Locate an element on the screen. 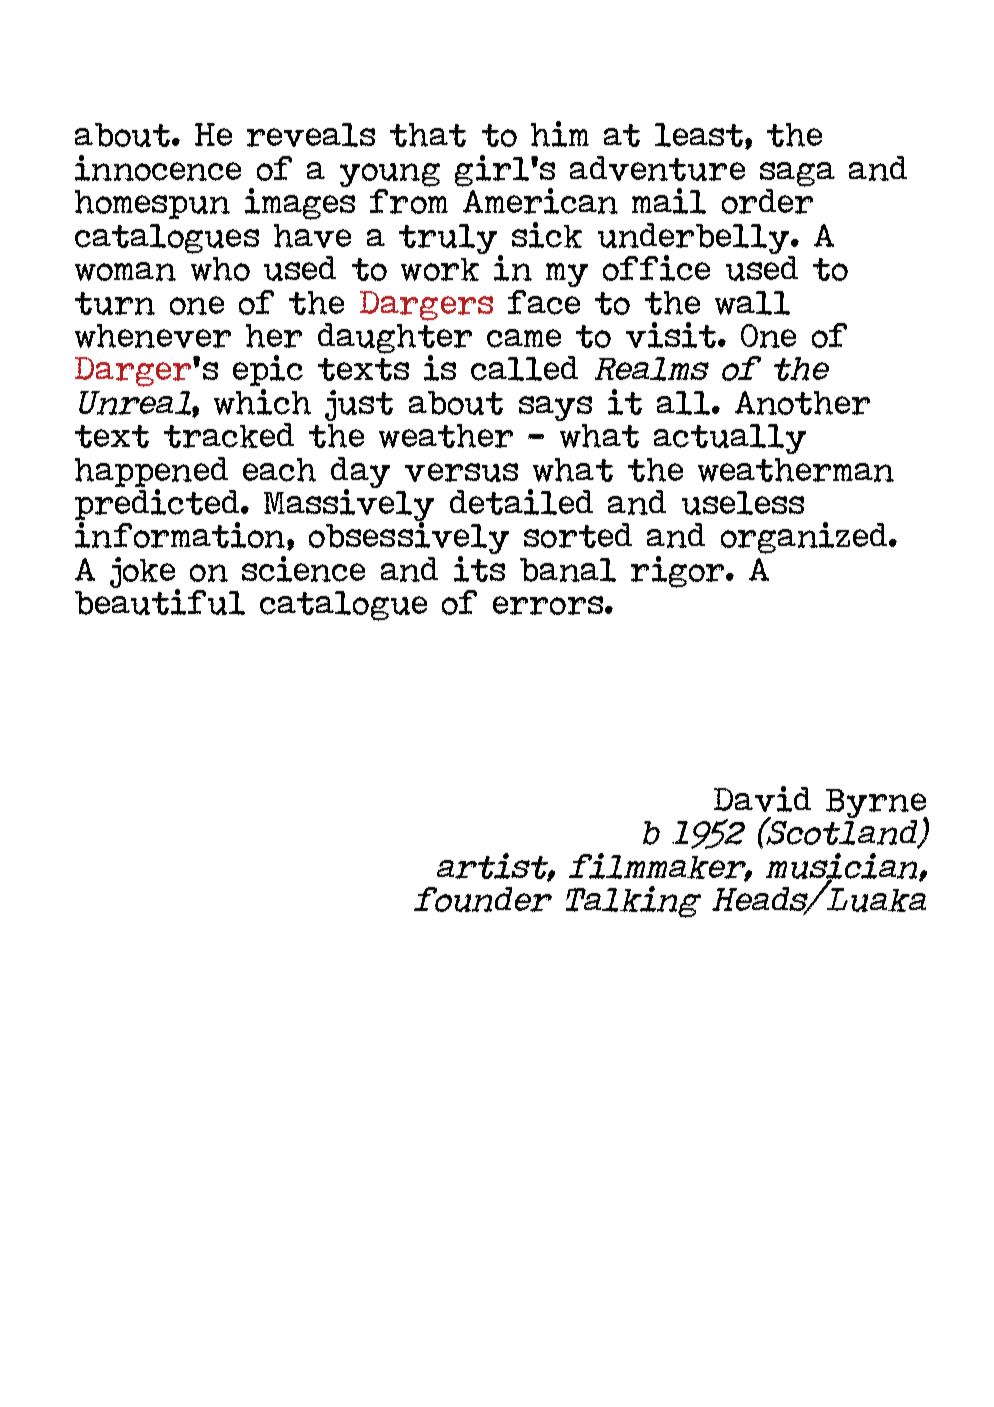  that is located at coordinates (428, 135).
